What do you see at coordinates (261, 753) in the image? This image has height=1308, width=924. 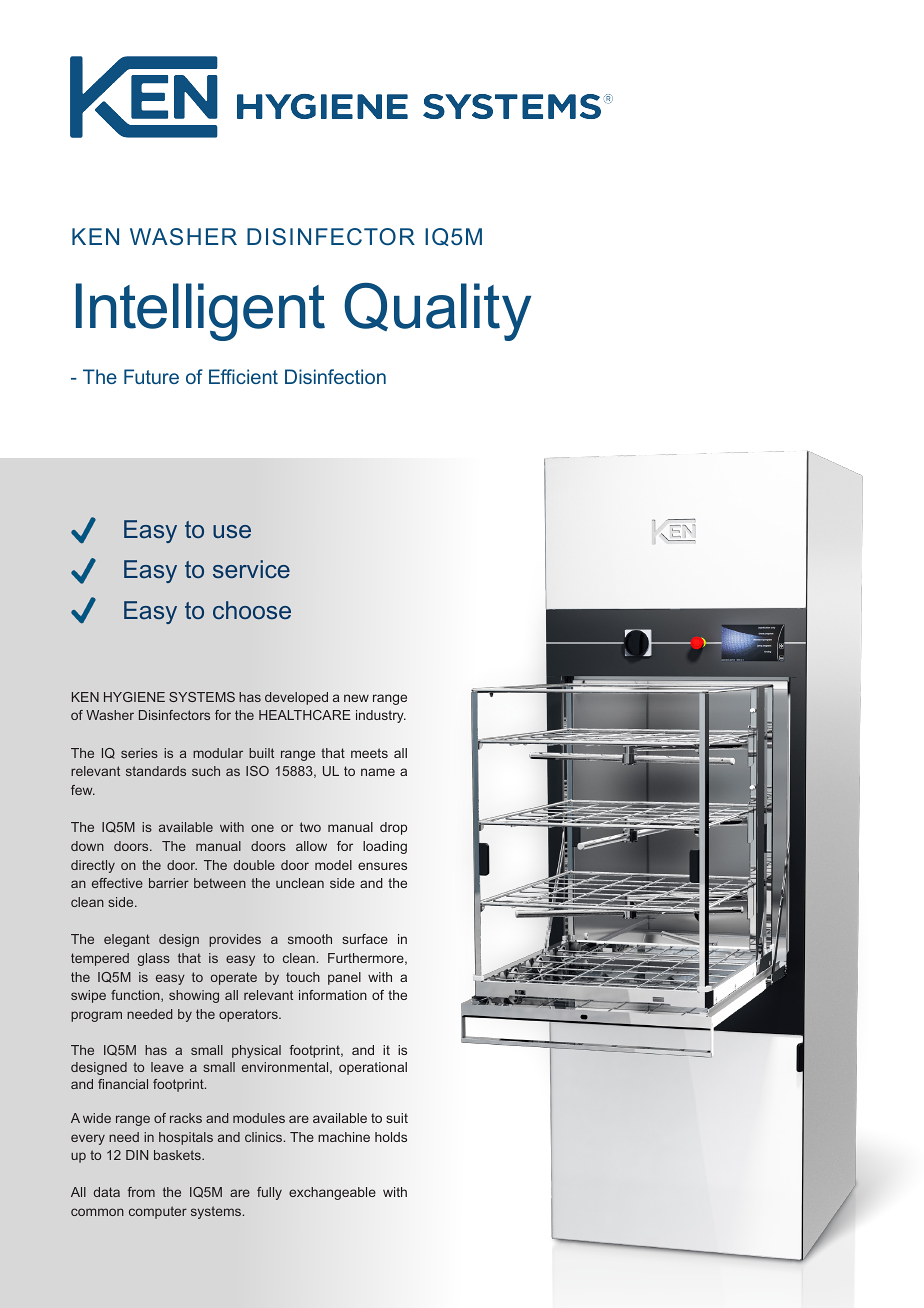 I see `built` at bounding box center [261, 753].
